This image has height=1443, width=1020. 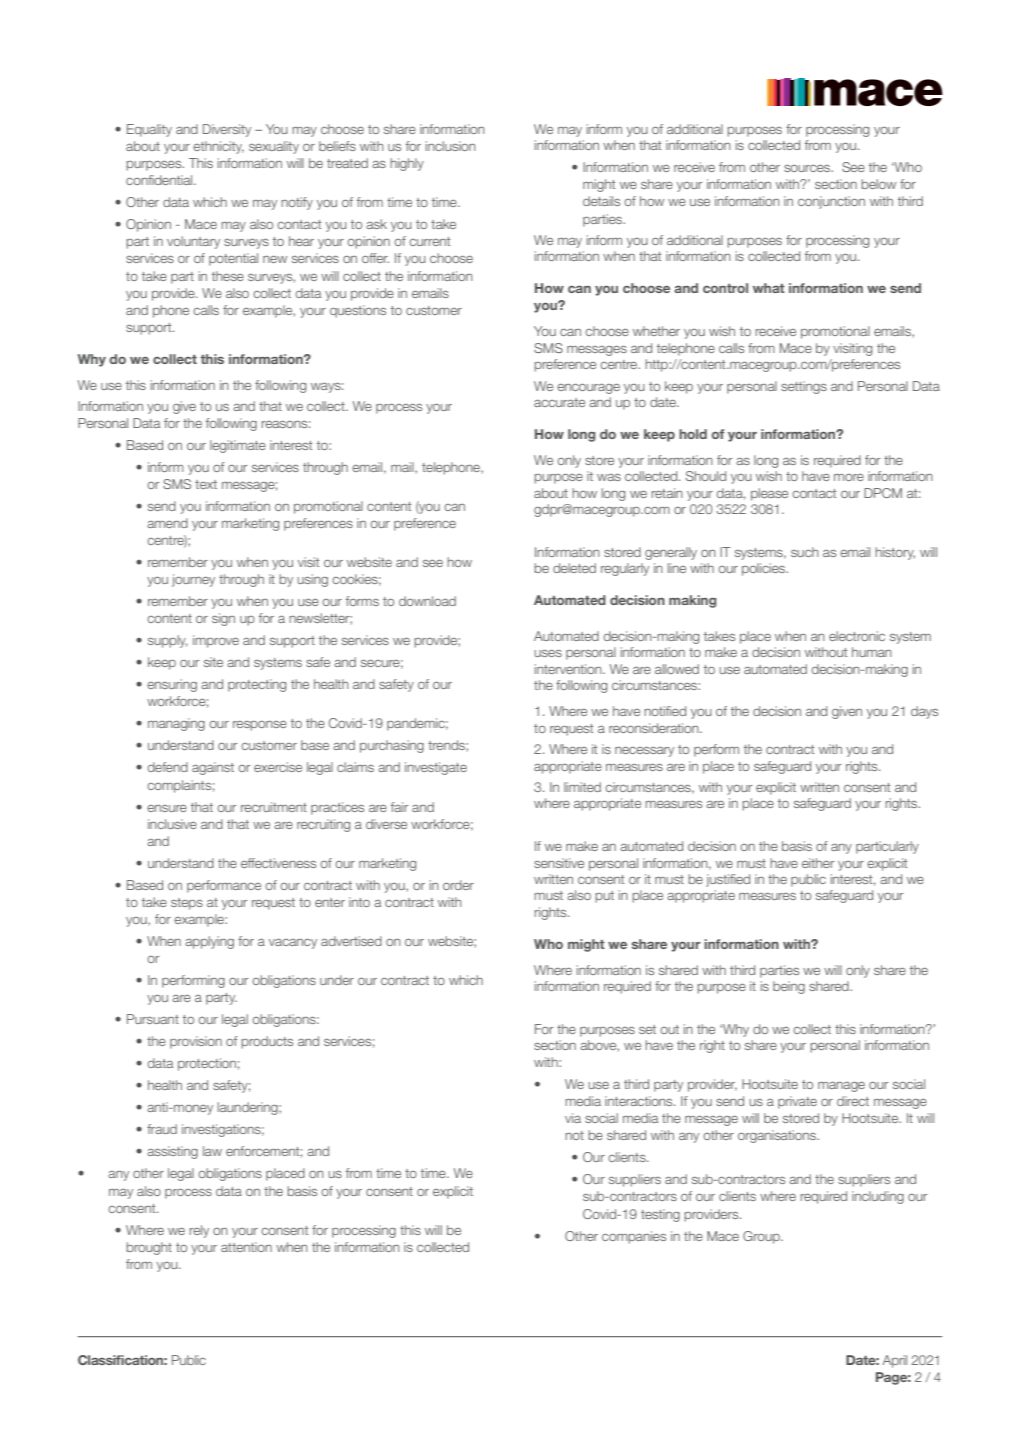 I want to click on details, so click(x=601, y=201).
